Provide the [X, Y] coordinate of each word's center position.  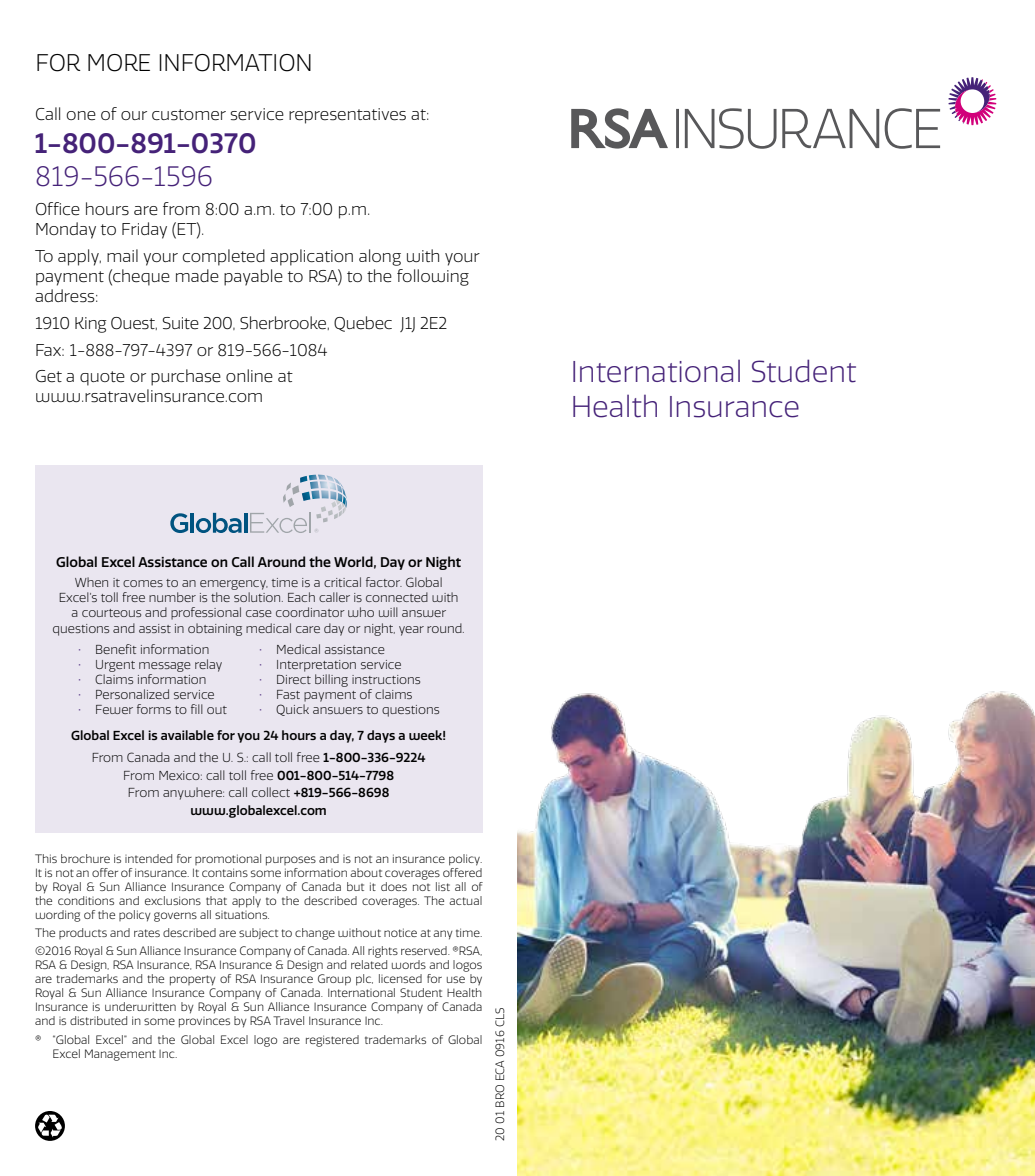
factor [384, 582]
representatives [347, 116]
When [91, 582]
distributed [98, 1020]
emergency [234, 585]
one [81, 116]
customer [189, 115]
